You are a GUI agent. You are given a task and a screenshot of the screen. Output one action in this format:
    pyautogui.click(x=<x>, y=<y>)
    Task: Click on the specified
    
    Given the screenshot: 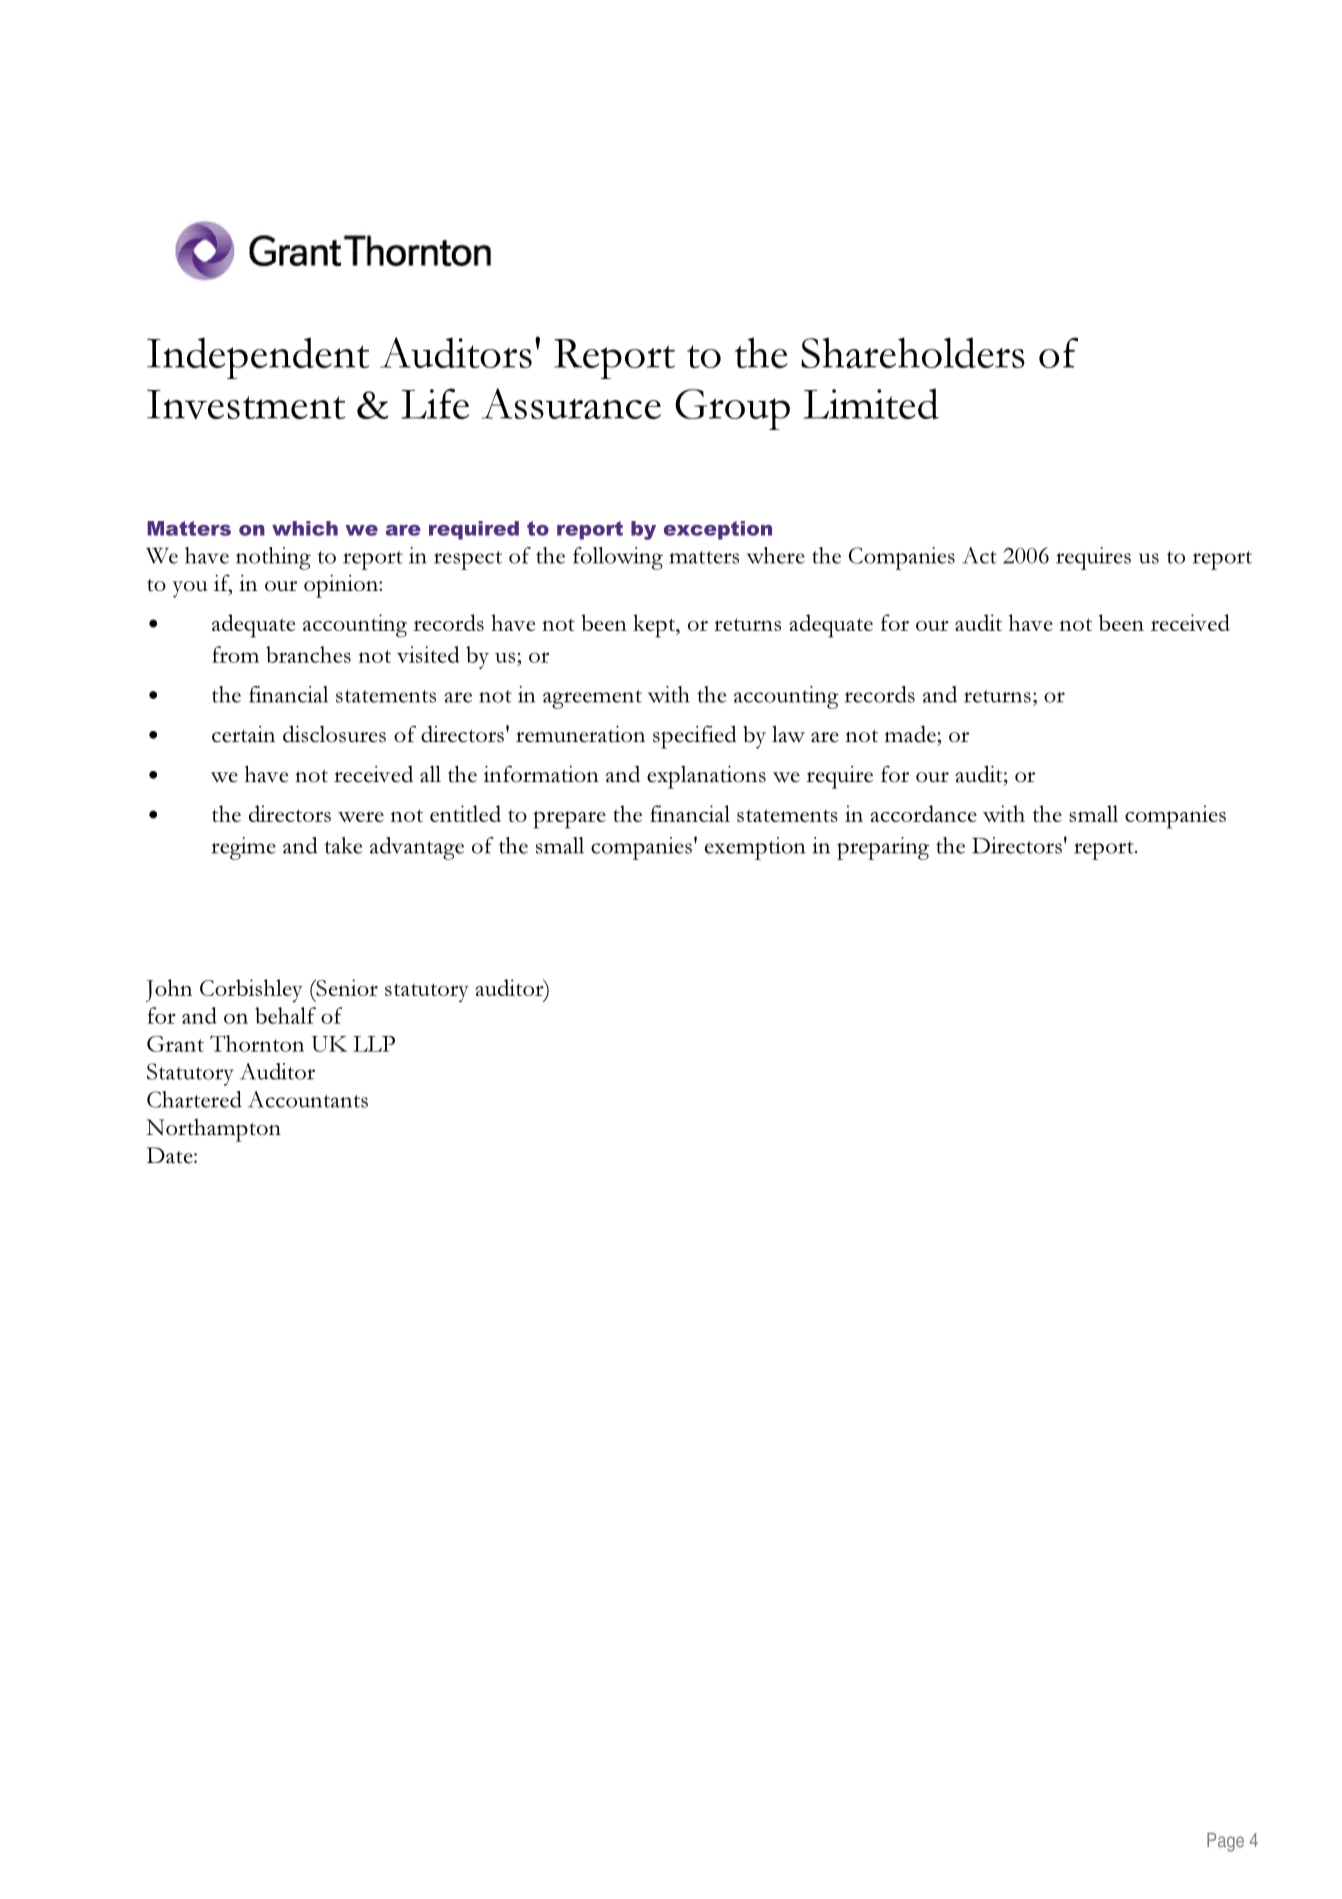 What is the action you would take?
    pyautogui.click(x=695, y=737)
